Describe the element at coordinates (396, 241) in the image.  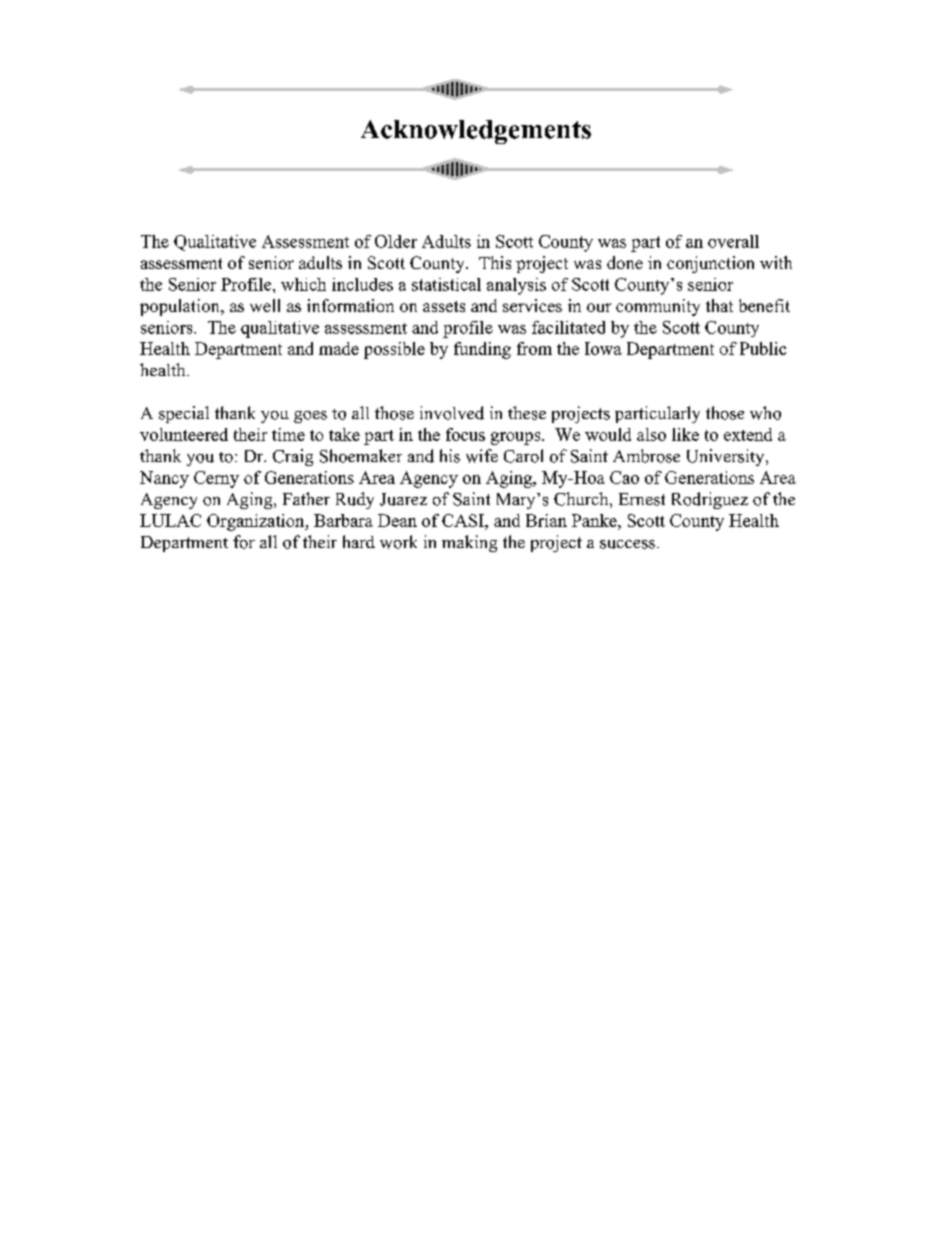
I see `Older` at that location.
